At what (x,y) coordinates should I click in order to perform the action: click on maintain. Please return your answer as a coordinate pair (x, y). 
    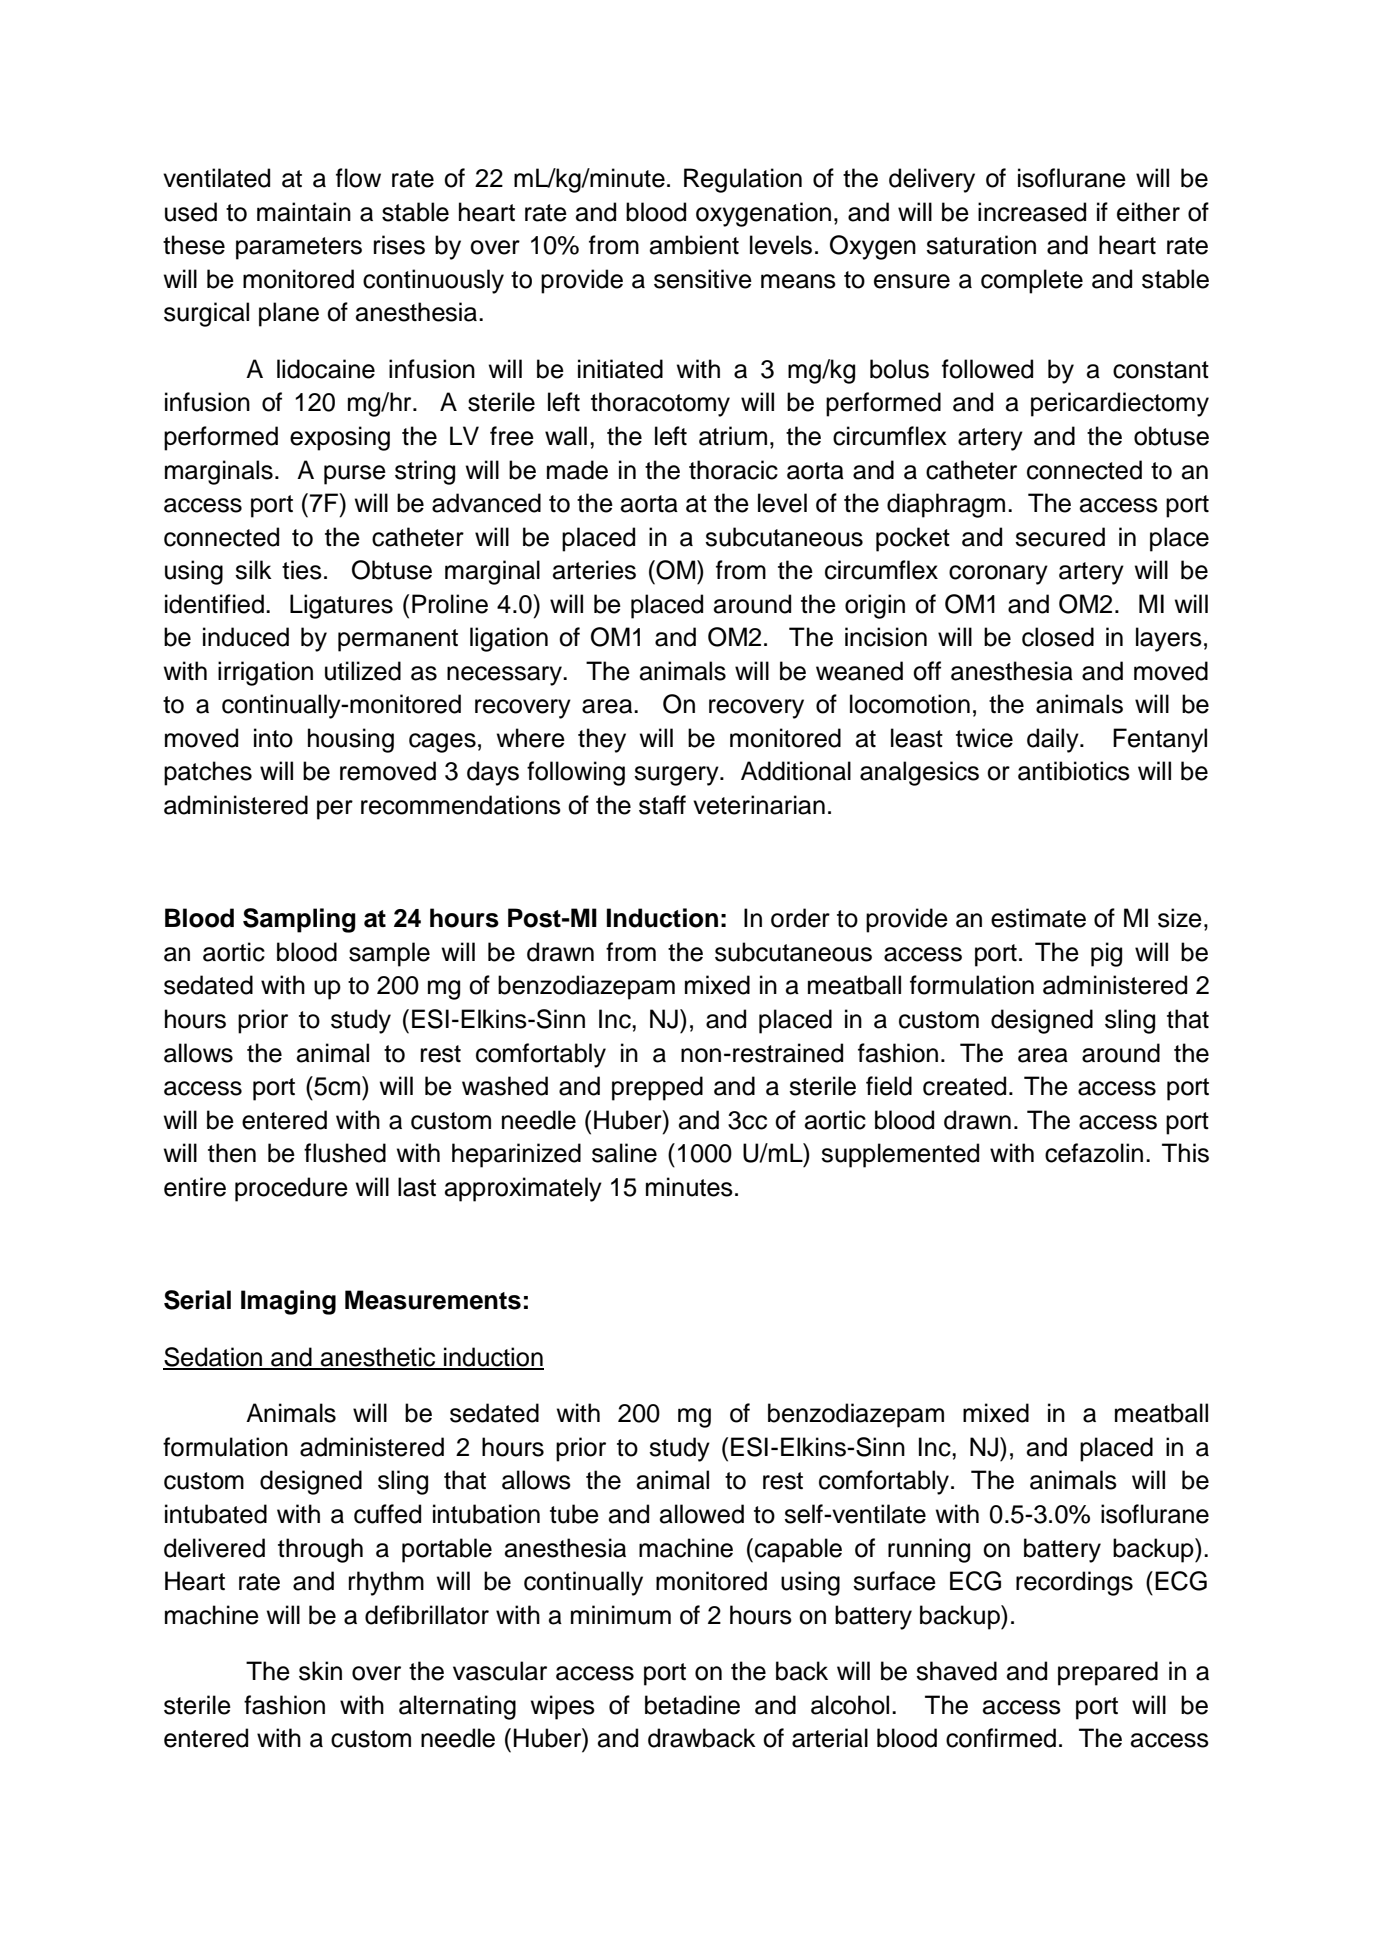
    Looking at the image, I should click on (304, 212).
